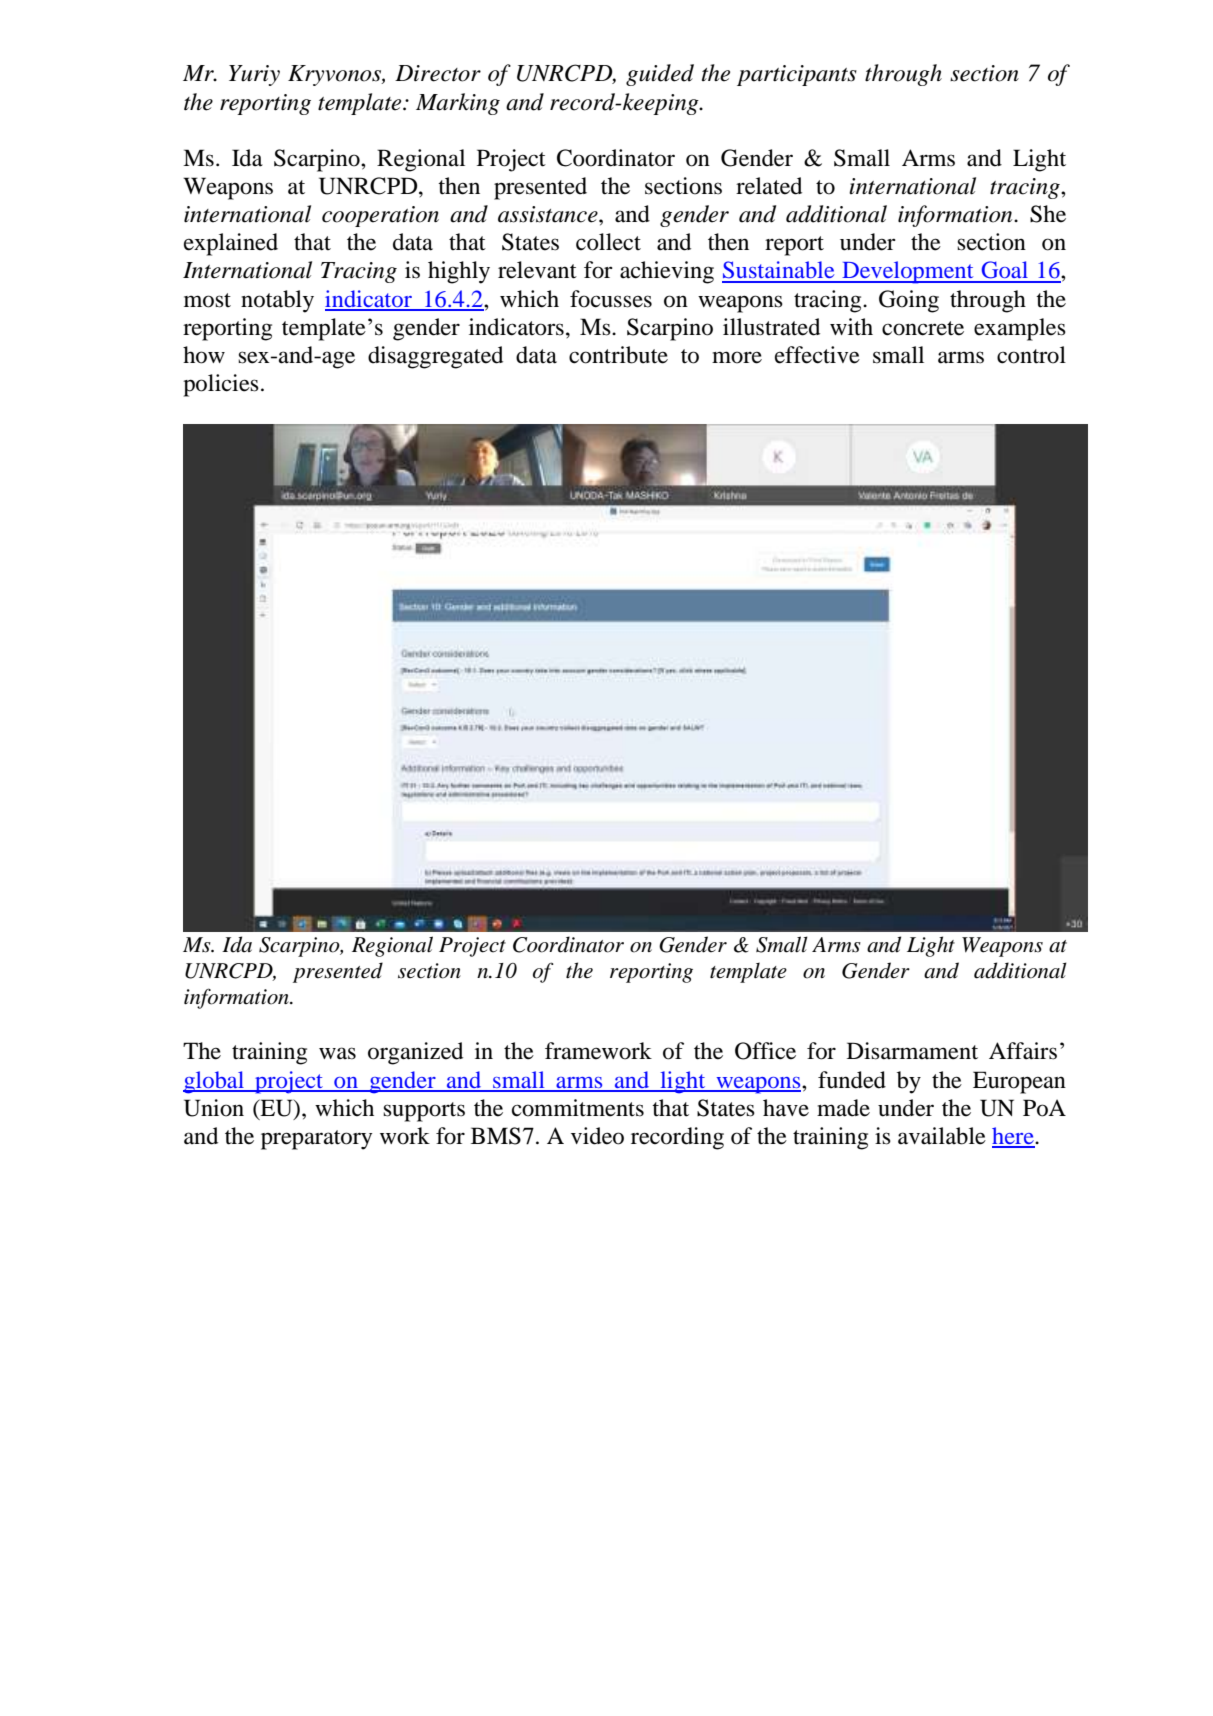  Describe the element at coordinates (1031, 355) in the image. I see `control` at that location.
